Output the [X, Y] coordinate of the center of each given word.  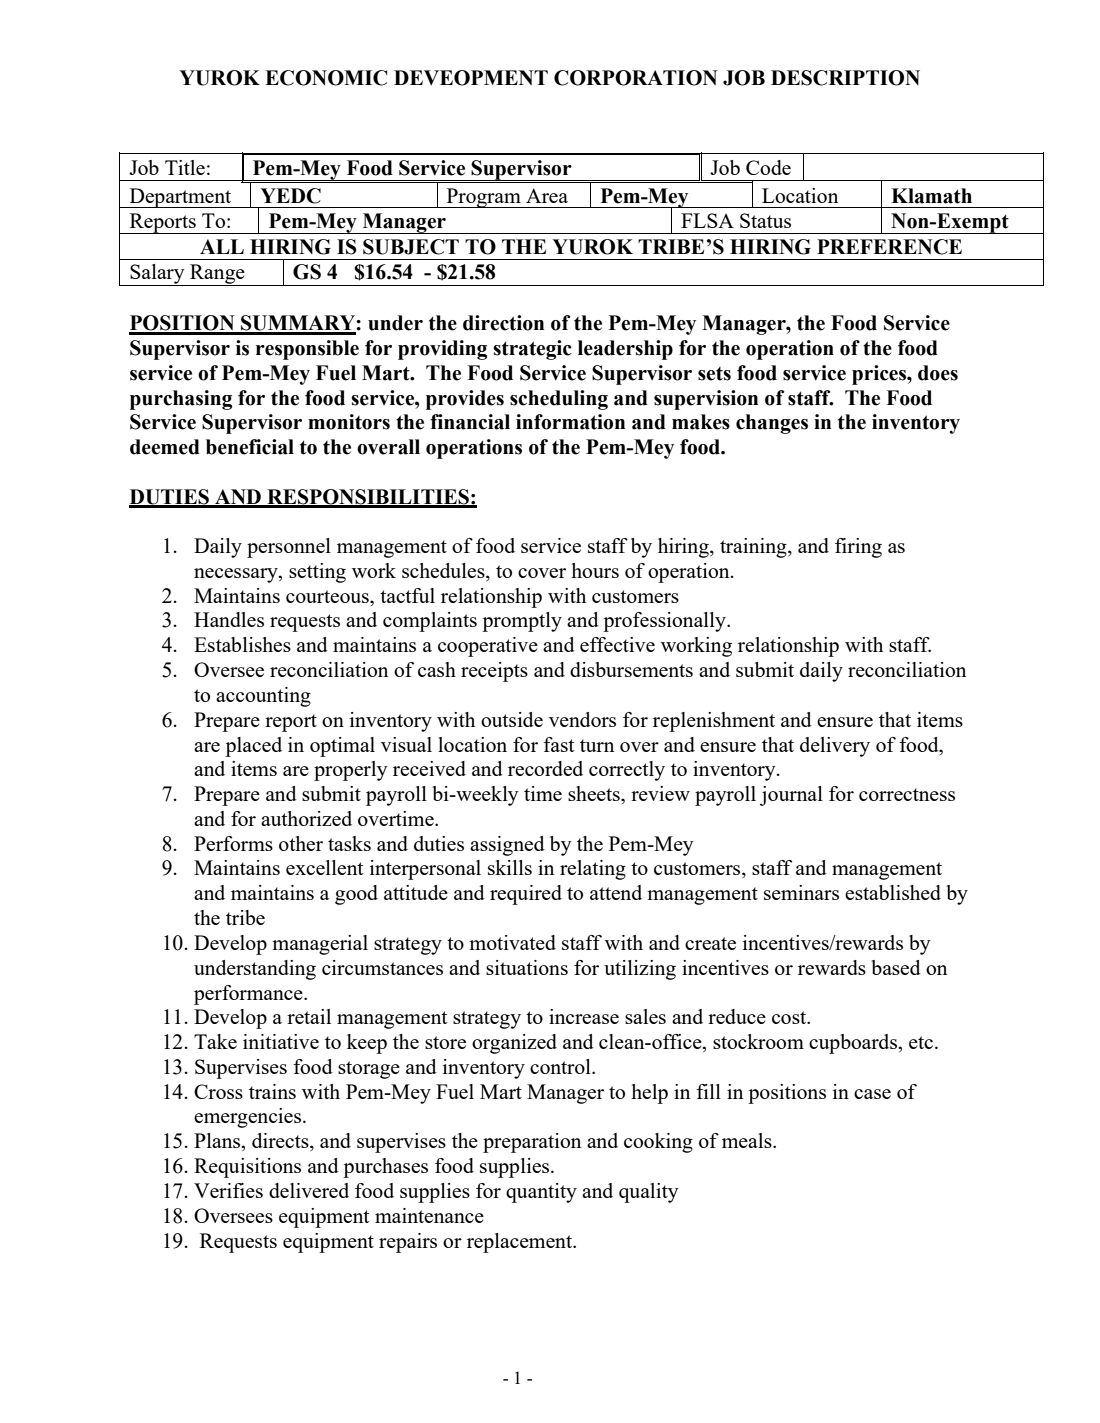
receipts [494, 672]
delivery [835, 747]
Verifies [228, 1190]
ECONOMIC [326, 78]
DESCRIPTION [845, 78]
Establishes [242, 644]
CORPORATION [635, 78]
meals [748, 1140]
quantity [541, 1193]
